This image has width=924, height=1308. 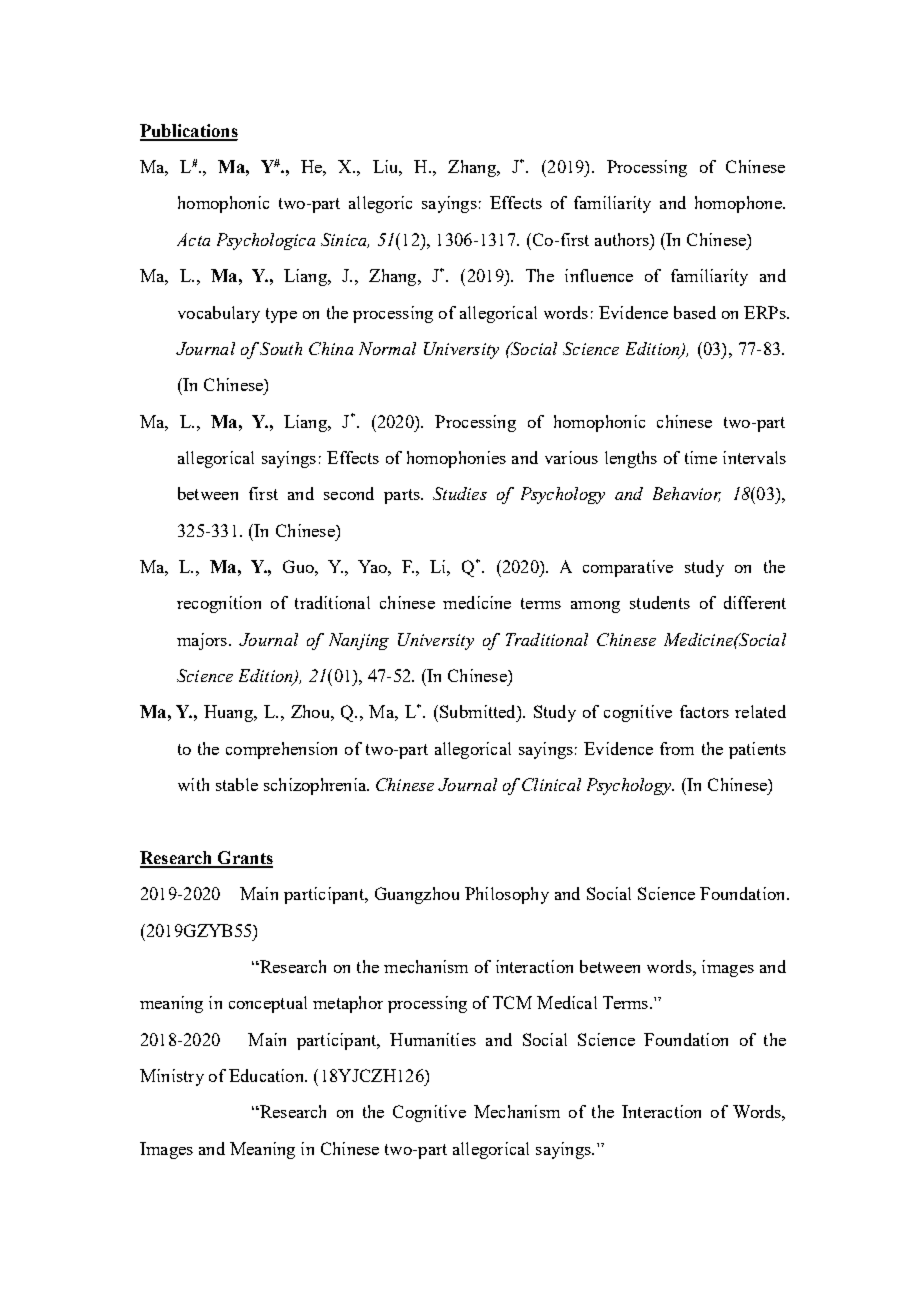 What do you see at coordinates (567, 1002) in the image?
I see `Medical` at bounding box center [567, 1002].
